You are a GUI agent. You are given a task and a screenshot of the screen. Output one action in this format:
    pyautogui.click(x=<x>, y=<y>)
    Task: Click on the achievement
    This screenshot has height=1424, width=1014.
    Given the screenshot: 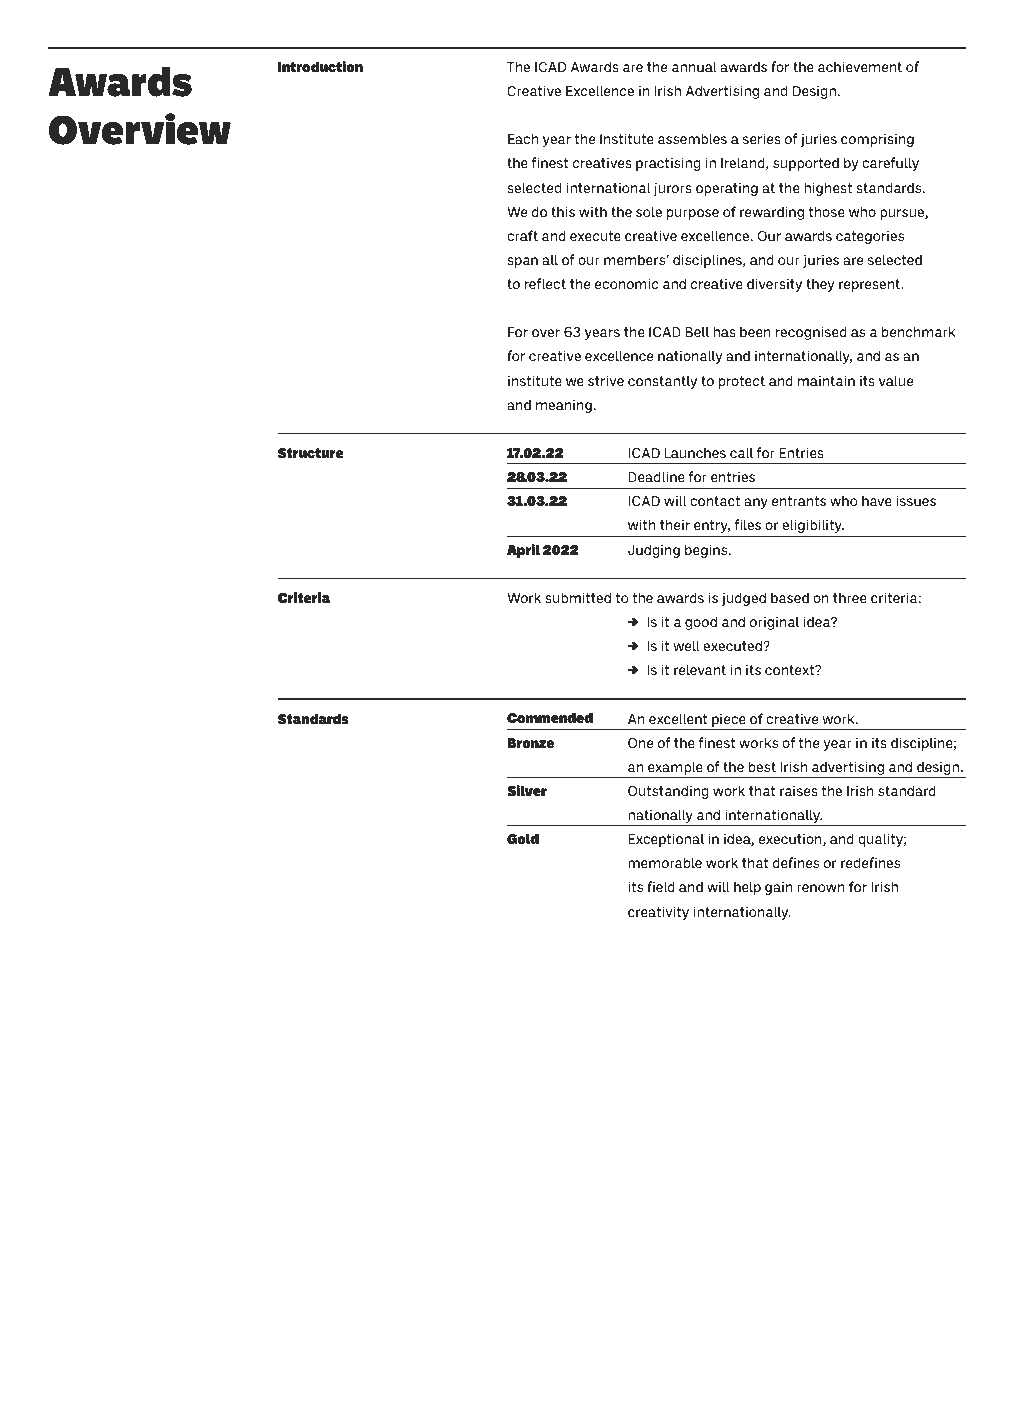 What is the action you would take?
    pyautogui.click(x=860, y=66)
